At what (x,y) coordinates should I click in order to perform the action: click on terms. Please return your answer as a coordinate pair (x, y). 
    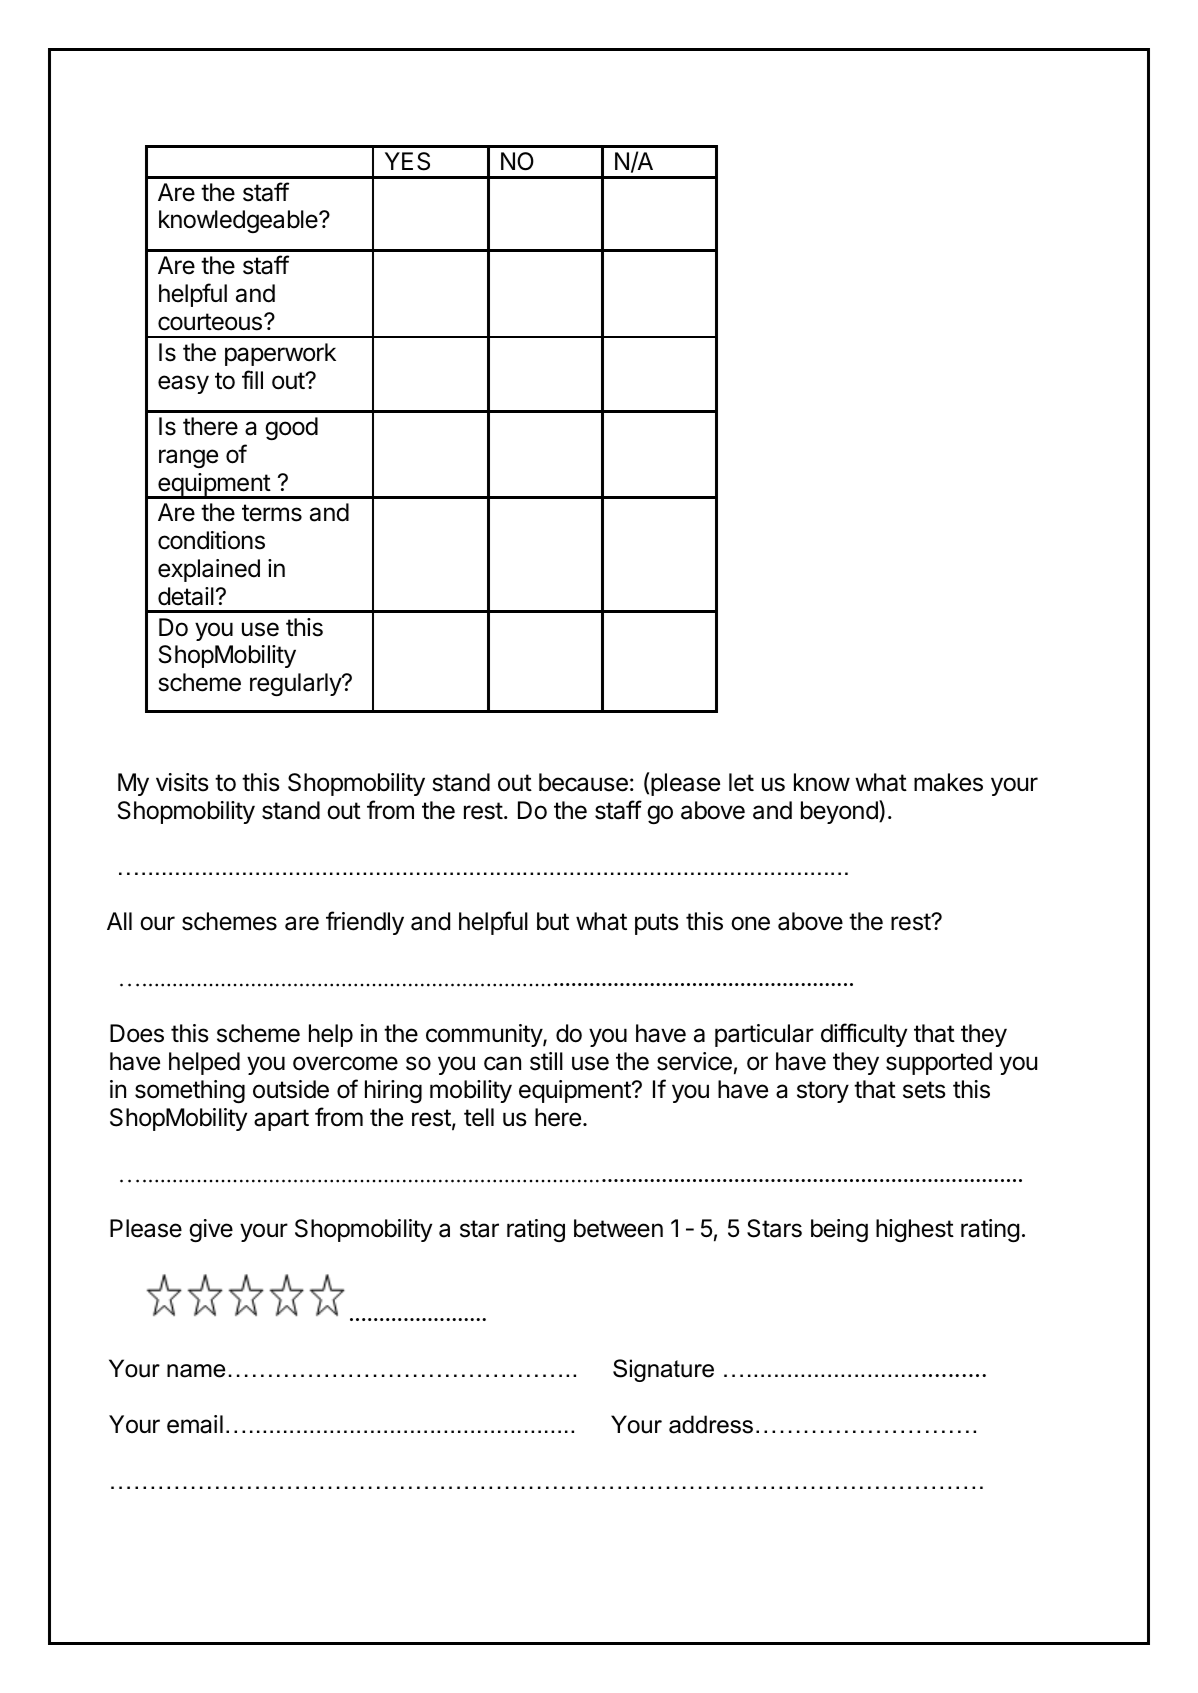
    Looking at the image, I should click on (272, 513).
